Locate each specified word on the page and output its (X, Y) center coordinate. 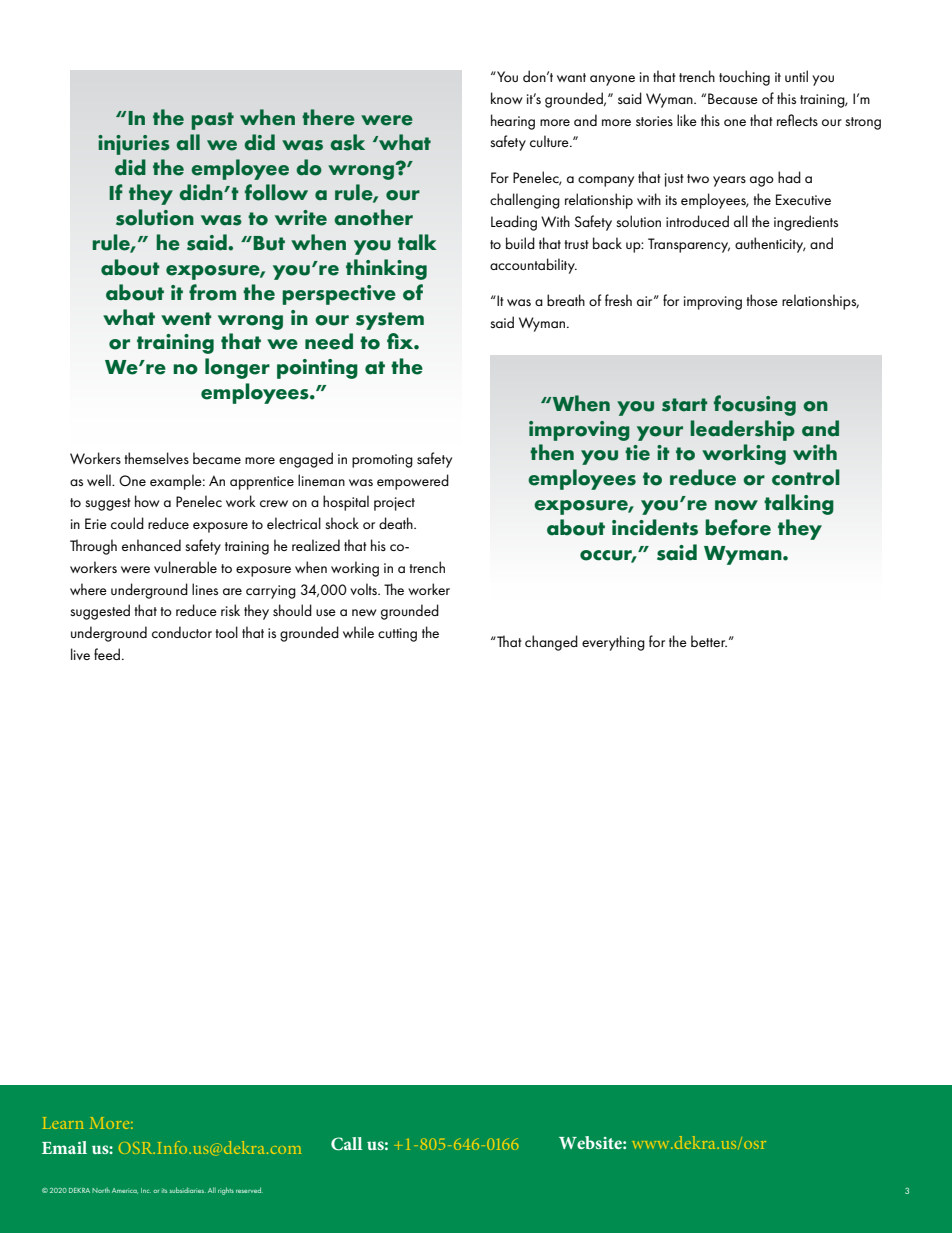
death (397, 523)
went (186, 319)
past (213, 121)
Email (64, 1147)
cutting (397, 635)
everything (613, 643)
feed (107, 654)
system (390, 321)
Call (346, 1144)
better (709, 641)
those (762, 300)
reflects (797, 120)
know (507, 98)
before (738, 527)
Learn (63, 1123)
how (147, 501)
